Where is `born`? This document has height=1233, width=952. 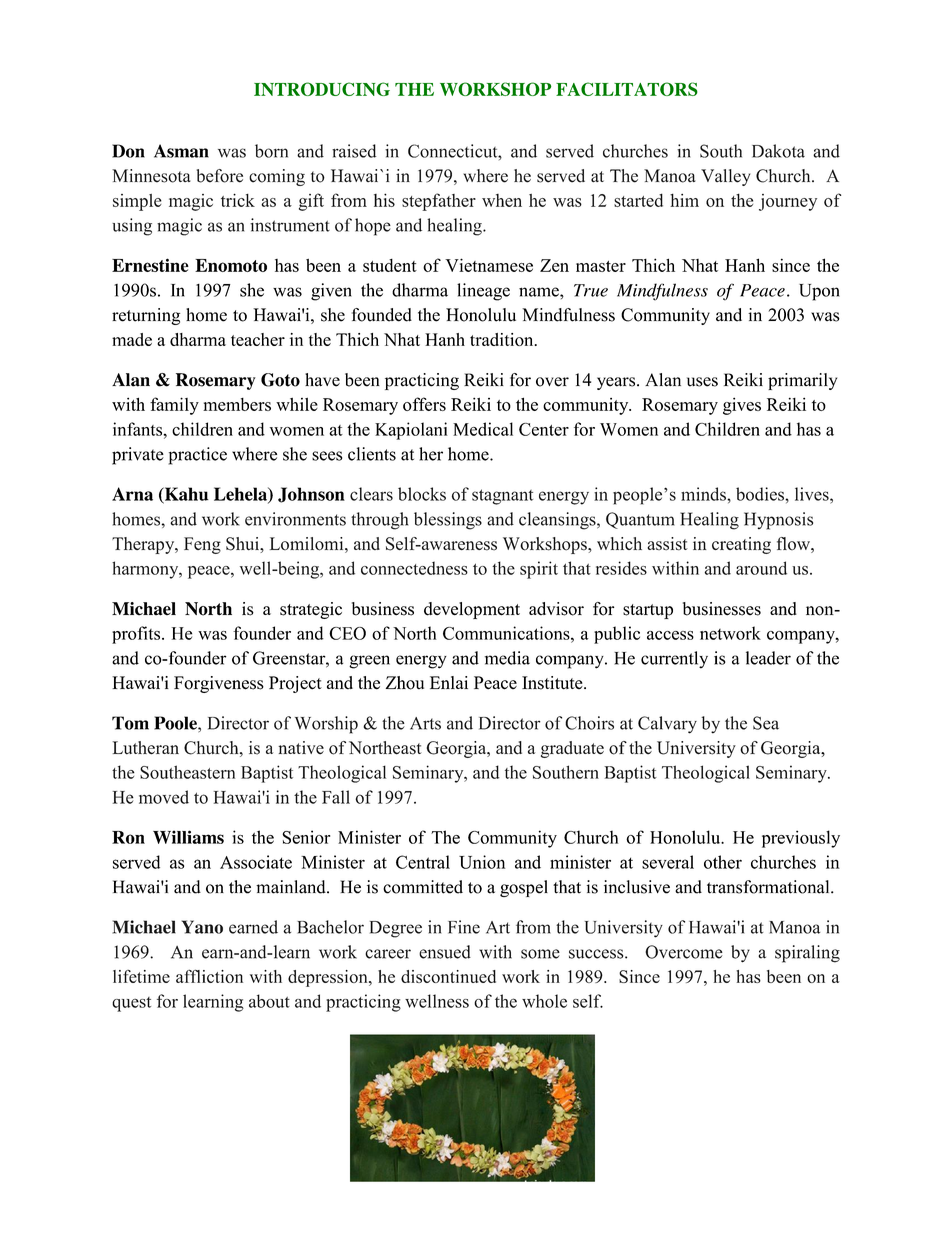
born is located at coordinates (271, 151).
